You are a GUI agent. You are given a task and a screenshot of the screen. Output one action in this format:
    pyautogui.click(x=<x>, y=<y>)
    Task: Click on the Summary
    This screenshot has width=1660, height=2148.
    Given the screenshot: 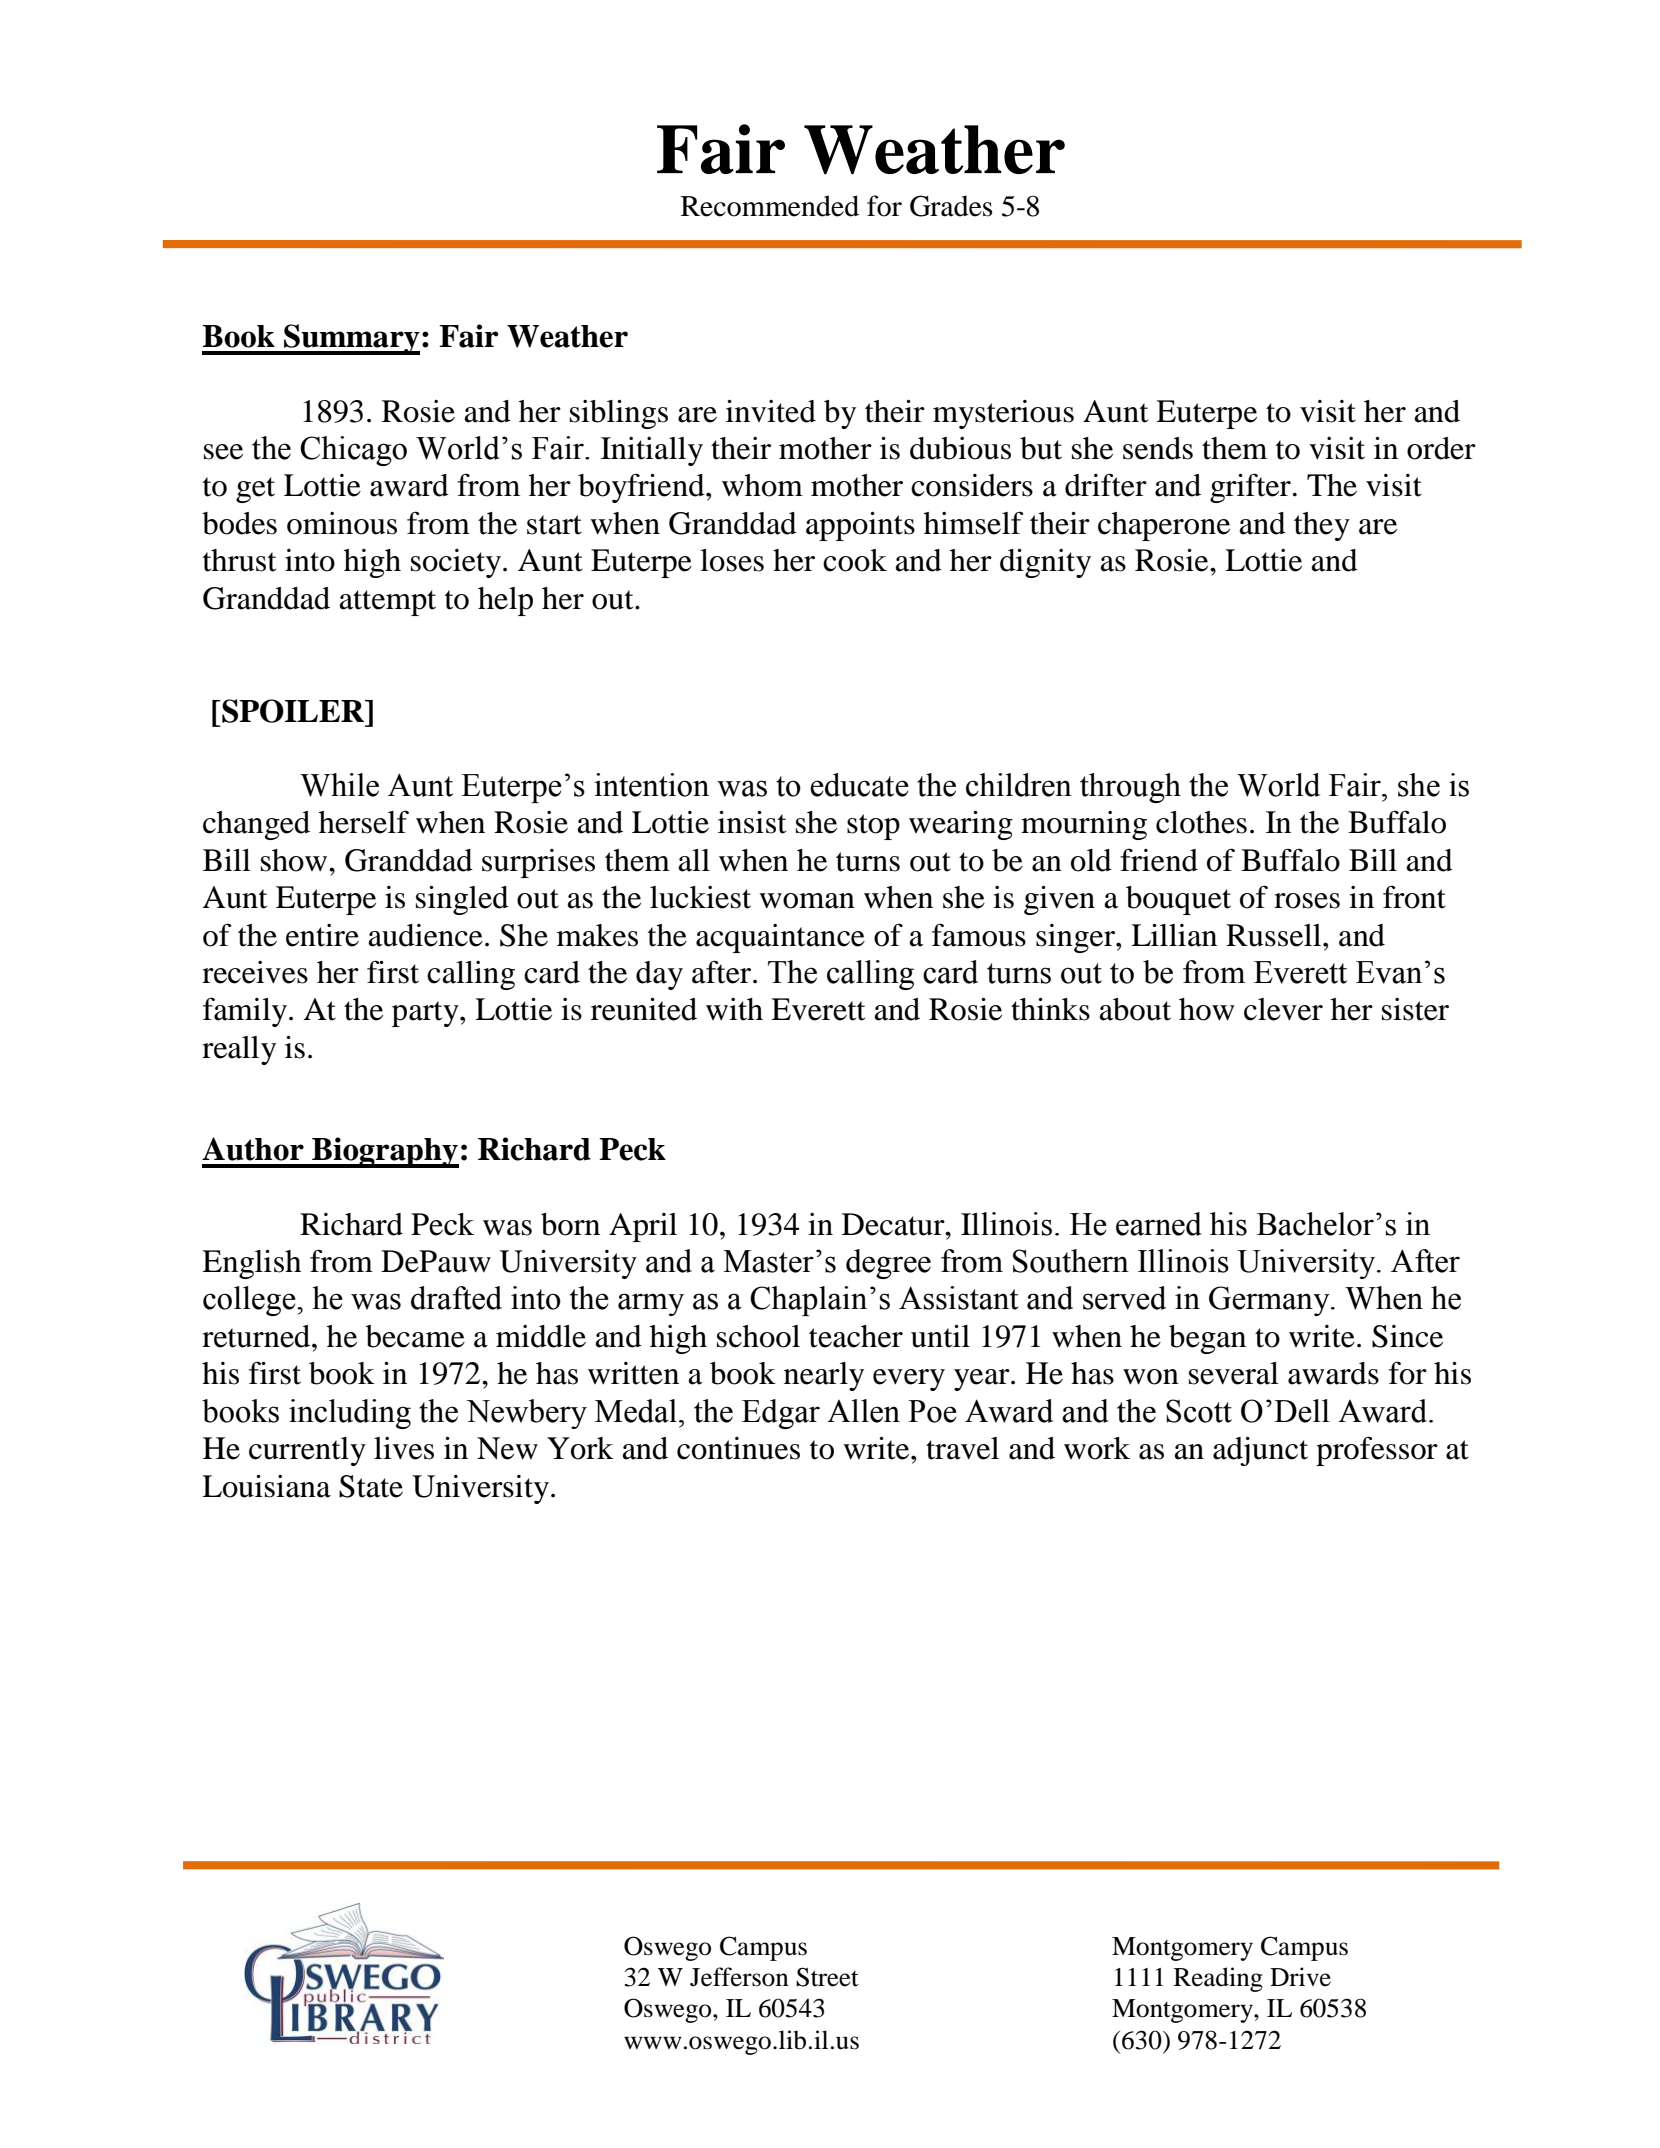 What is the action you would take?
    pyautogui.click(x=351, y=339)
